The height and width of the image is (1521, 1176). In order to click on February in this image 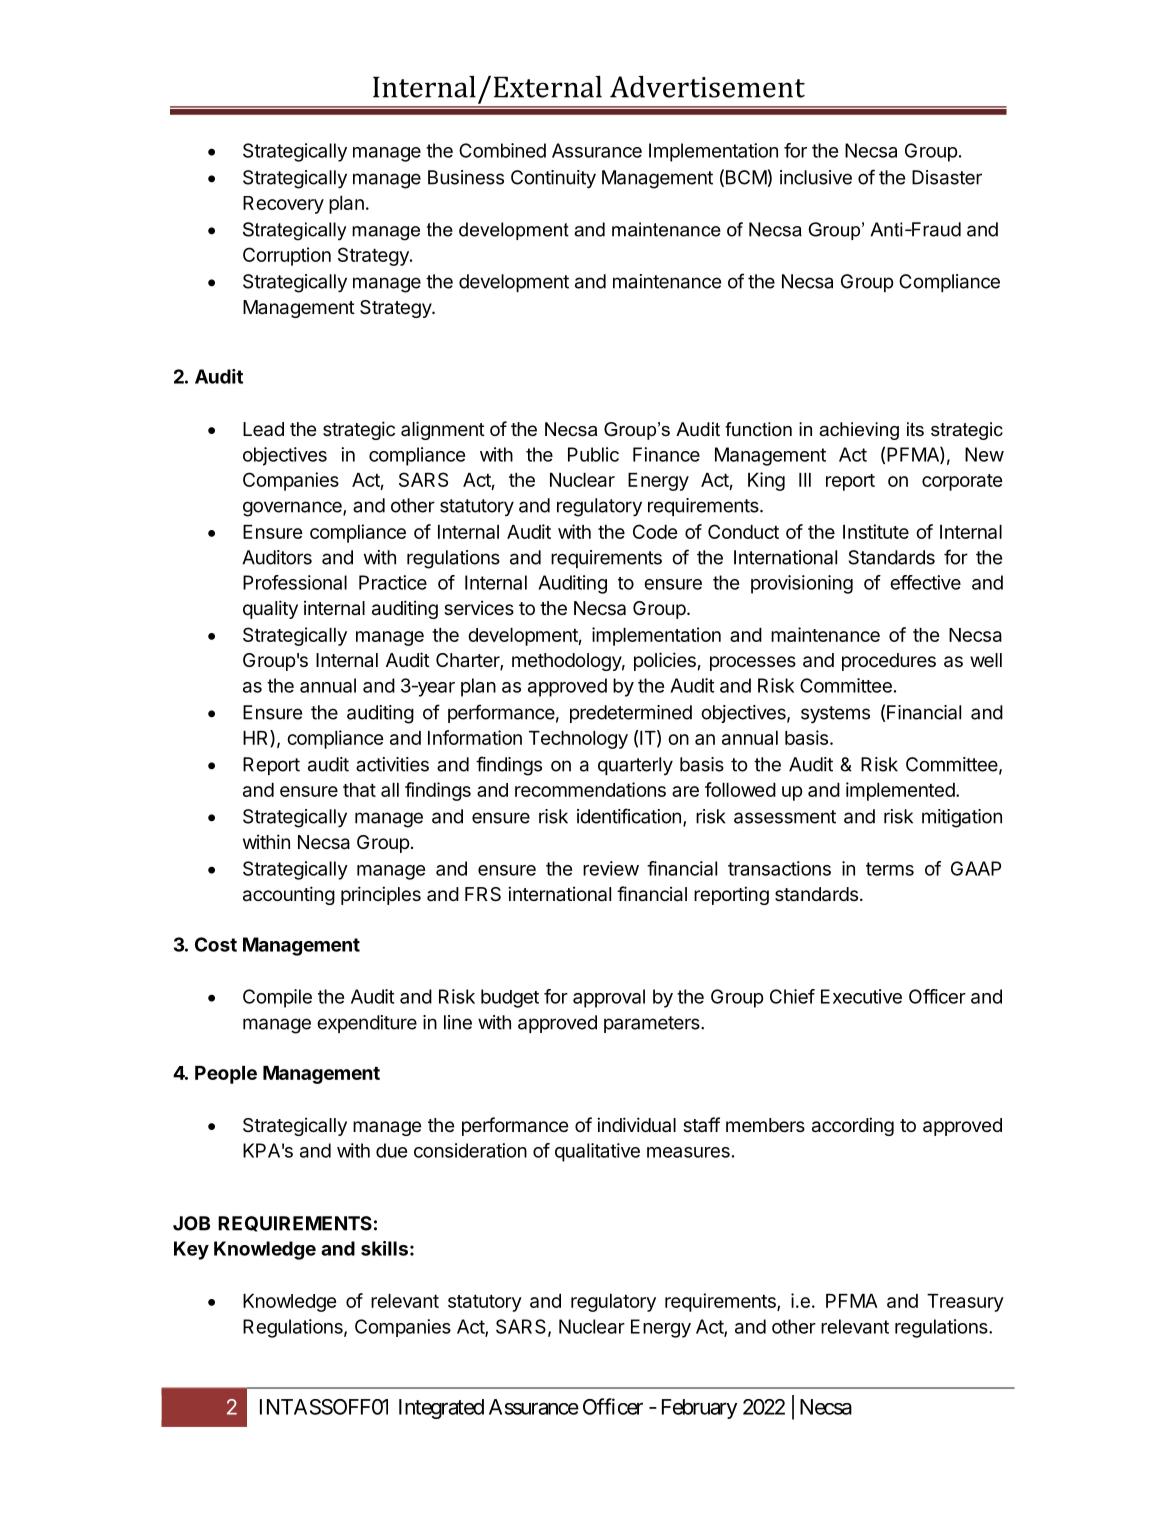, I will do `click(699, 1409)`.
